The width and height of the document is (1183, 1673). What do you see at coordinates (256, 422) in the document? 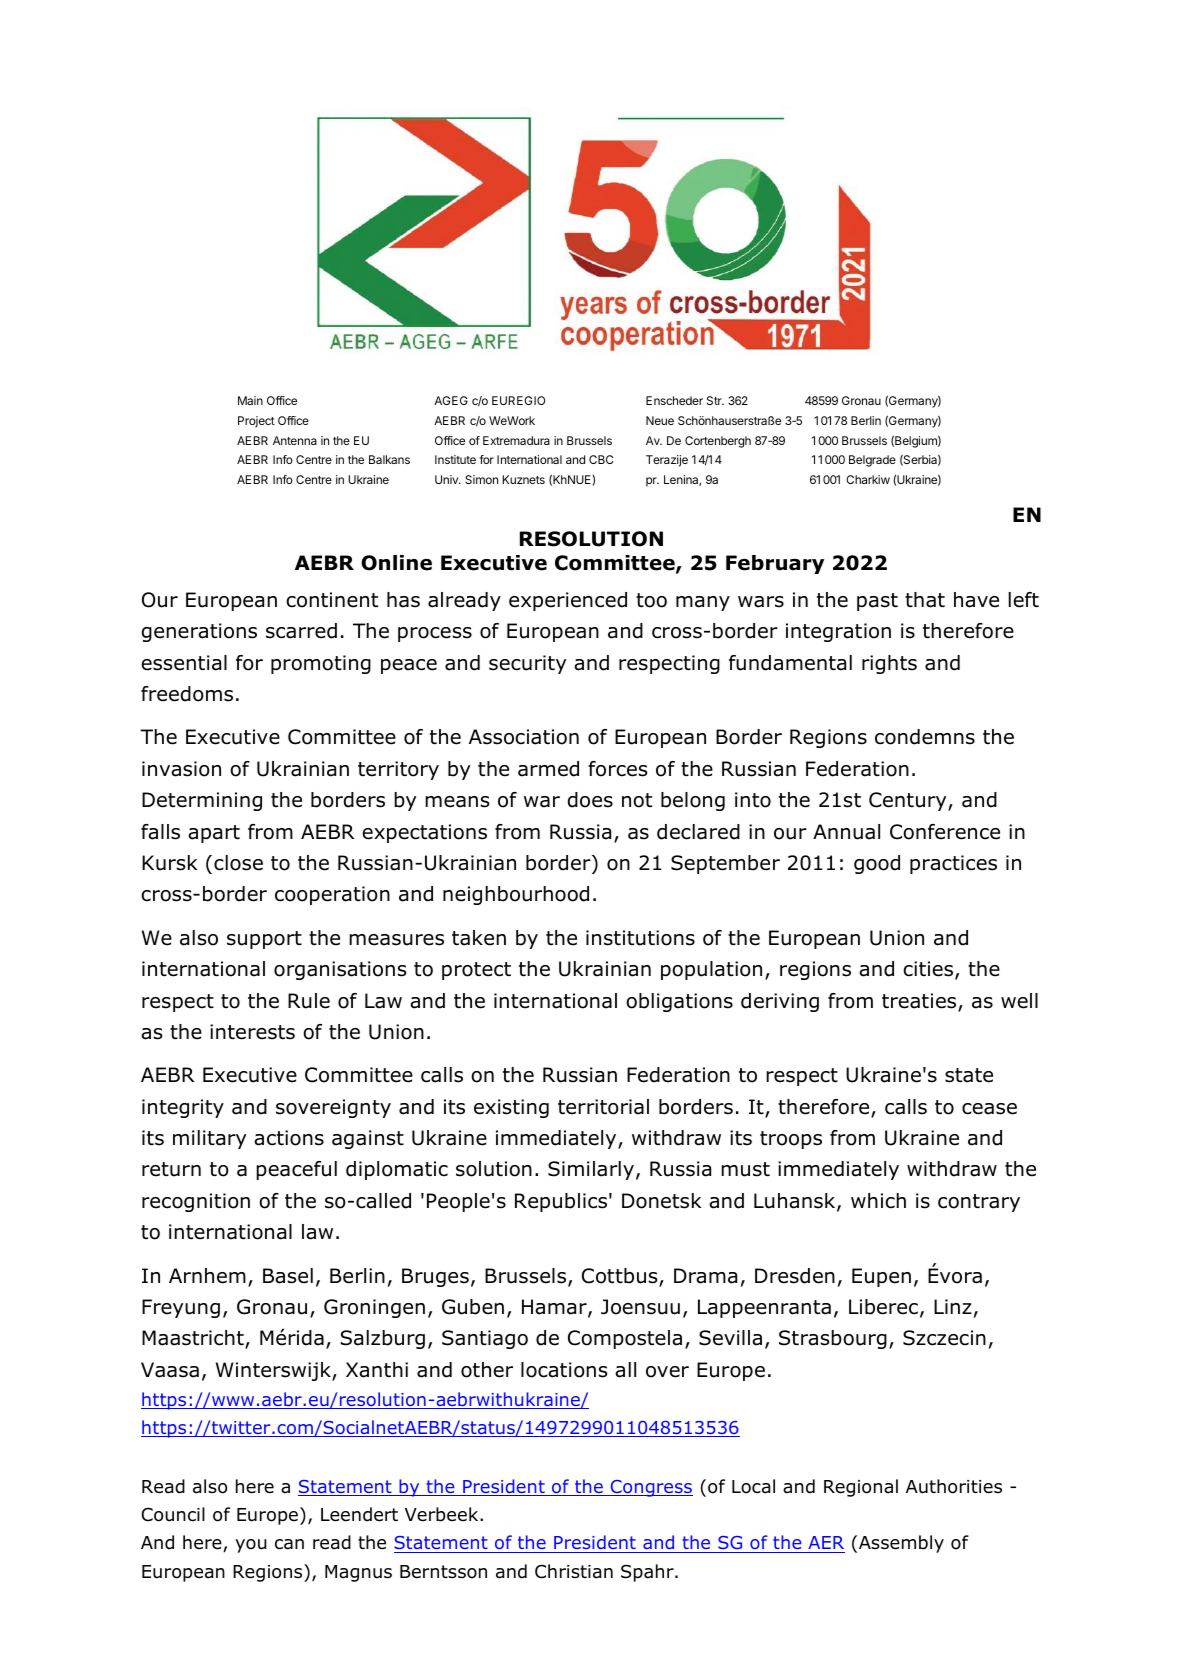
I see `Project` at bounding box center [256, 422].
